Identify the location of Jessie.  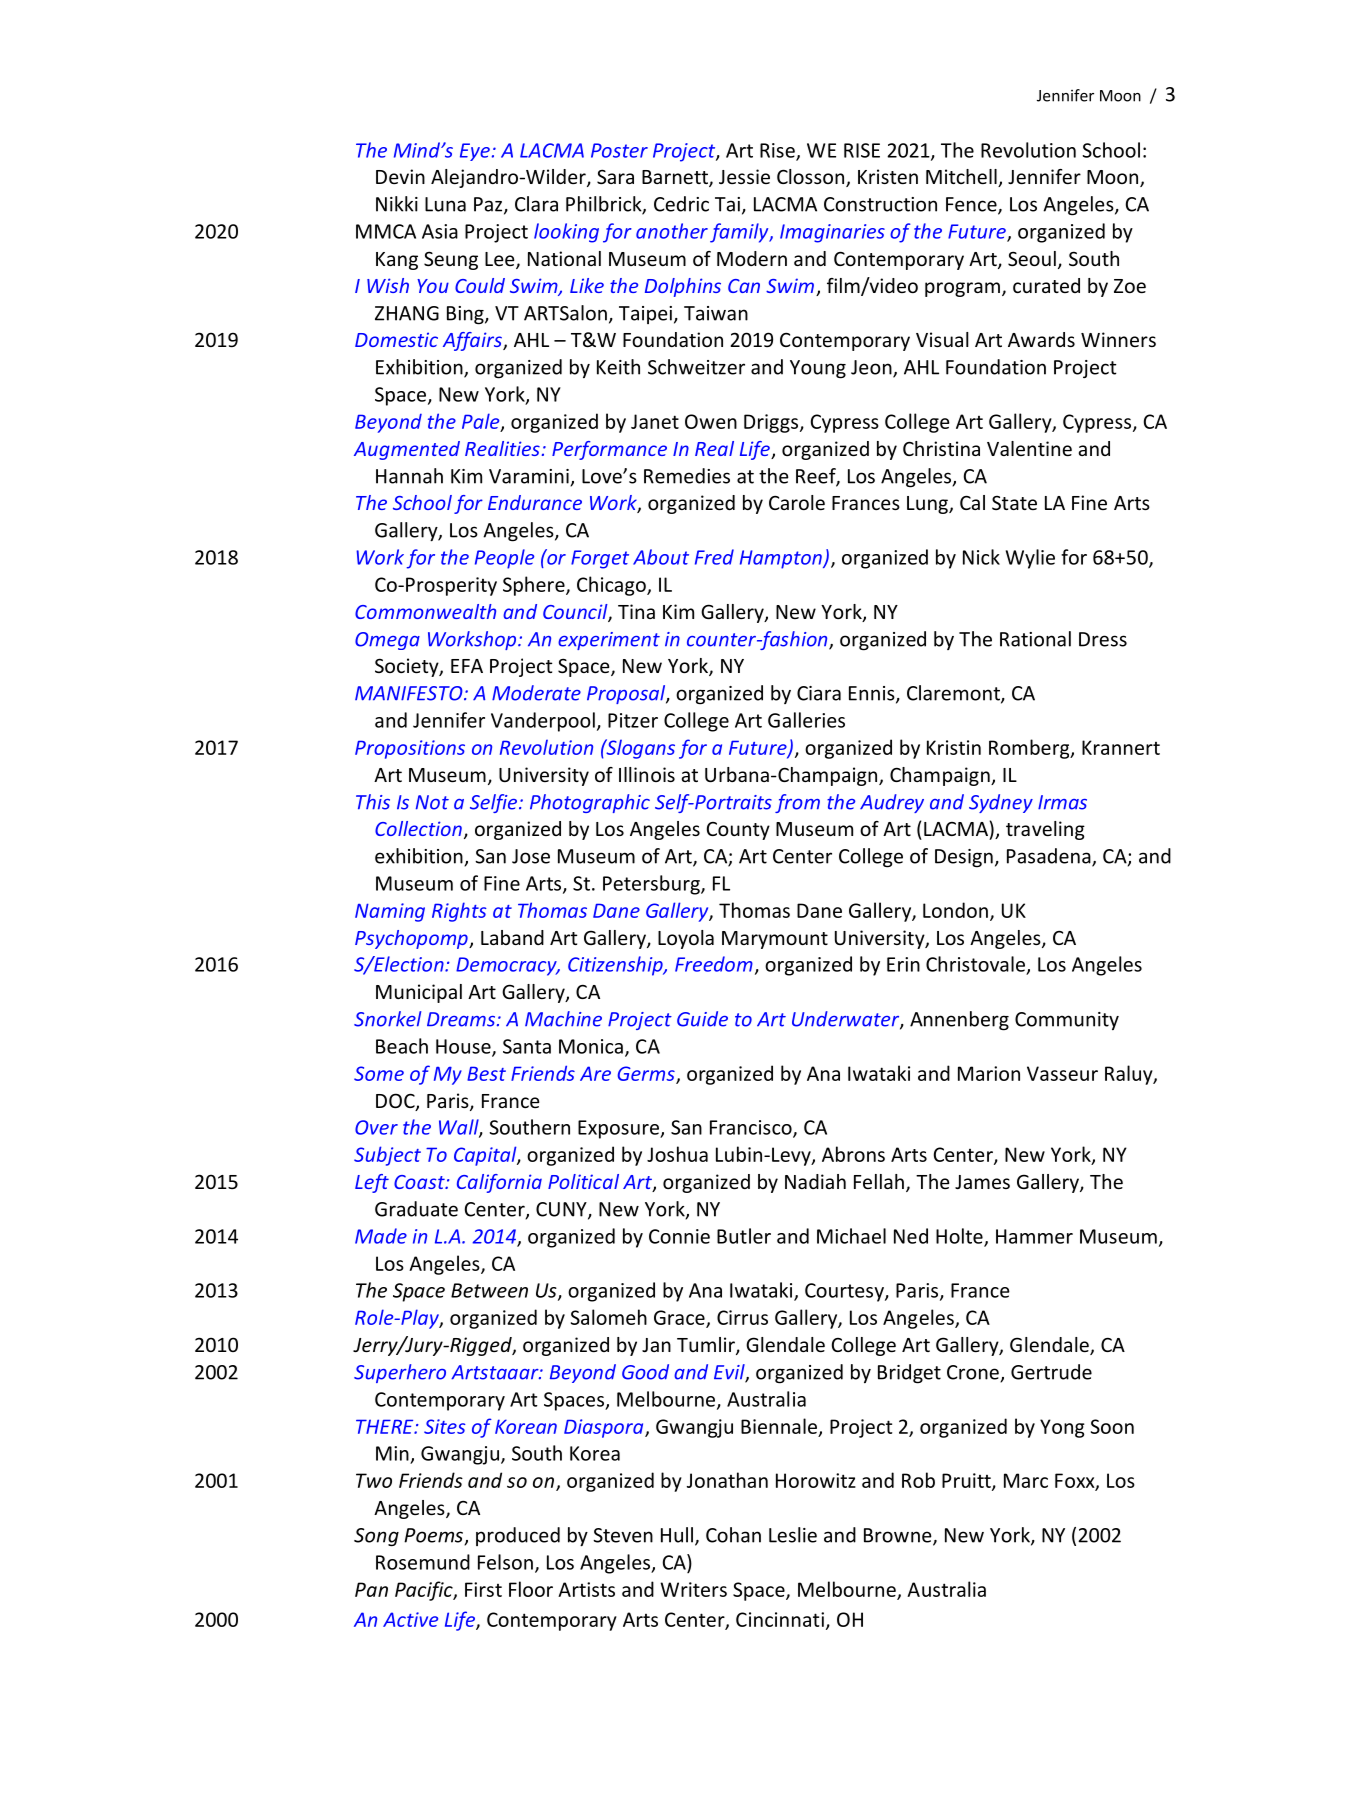
(744, 176).
